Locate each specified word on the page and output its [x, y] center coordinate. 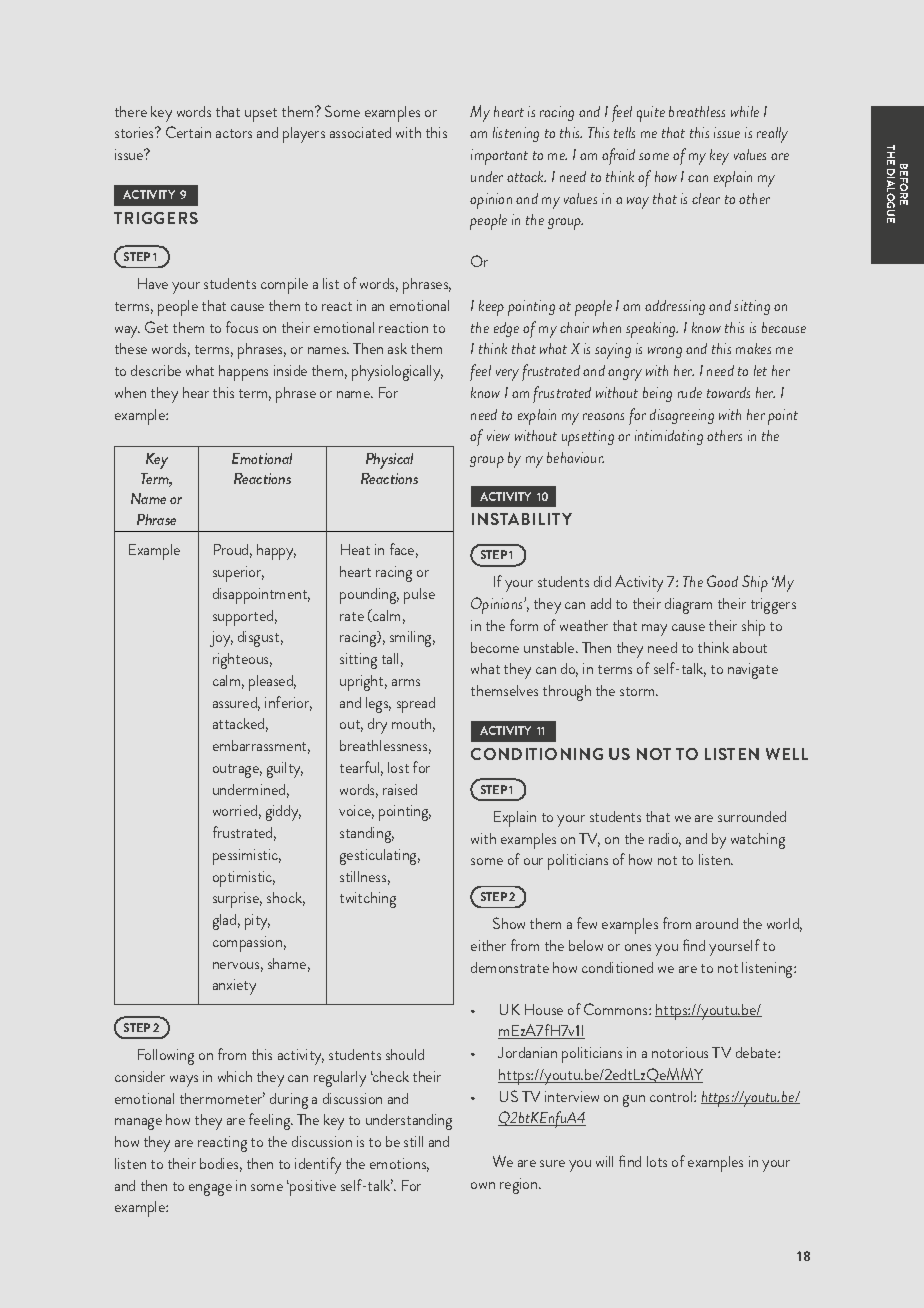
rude [690, 392]
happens [243, 373]
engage [210, 1190]
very [507, 375]
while [745, 111]
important [499, 157]
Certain [188, 132]
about [750, 647]
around [717, 923]
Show [509, 923]
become [495, 647]
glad [224, 922]
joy [221, 639]
